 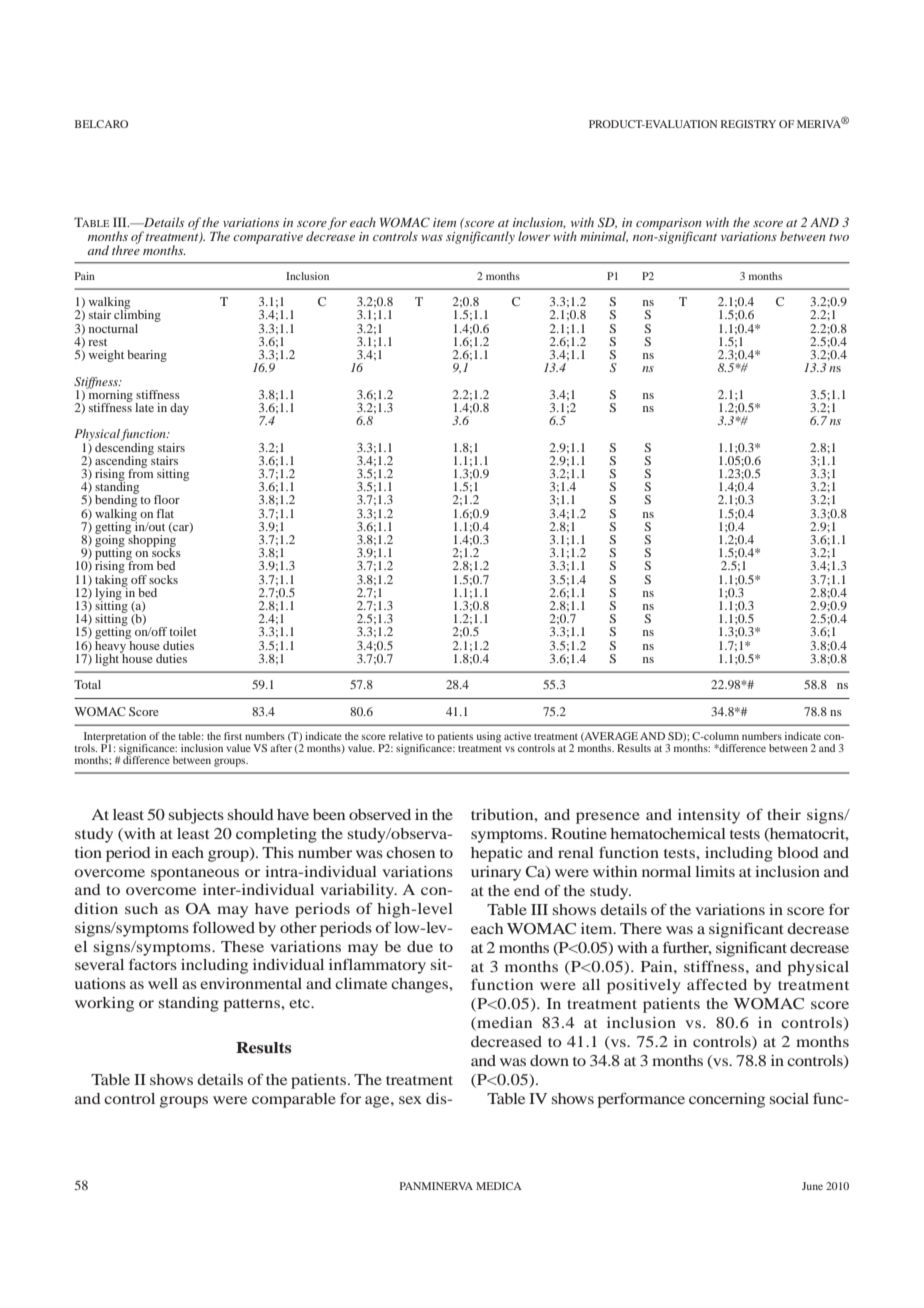 What do you see at coordinates (534, 236) in the screenshot?
I see `lower` at bounding box center [534, 236].
